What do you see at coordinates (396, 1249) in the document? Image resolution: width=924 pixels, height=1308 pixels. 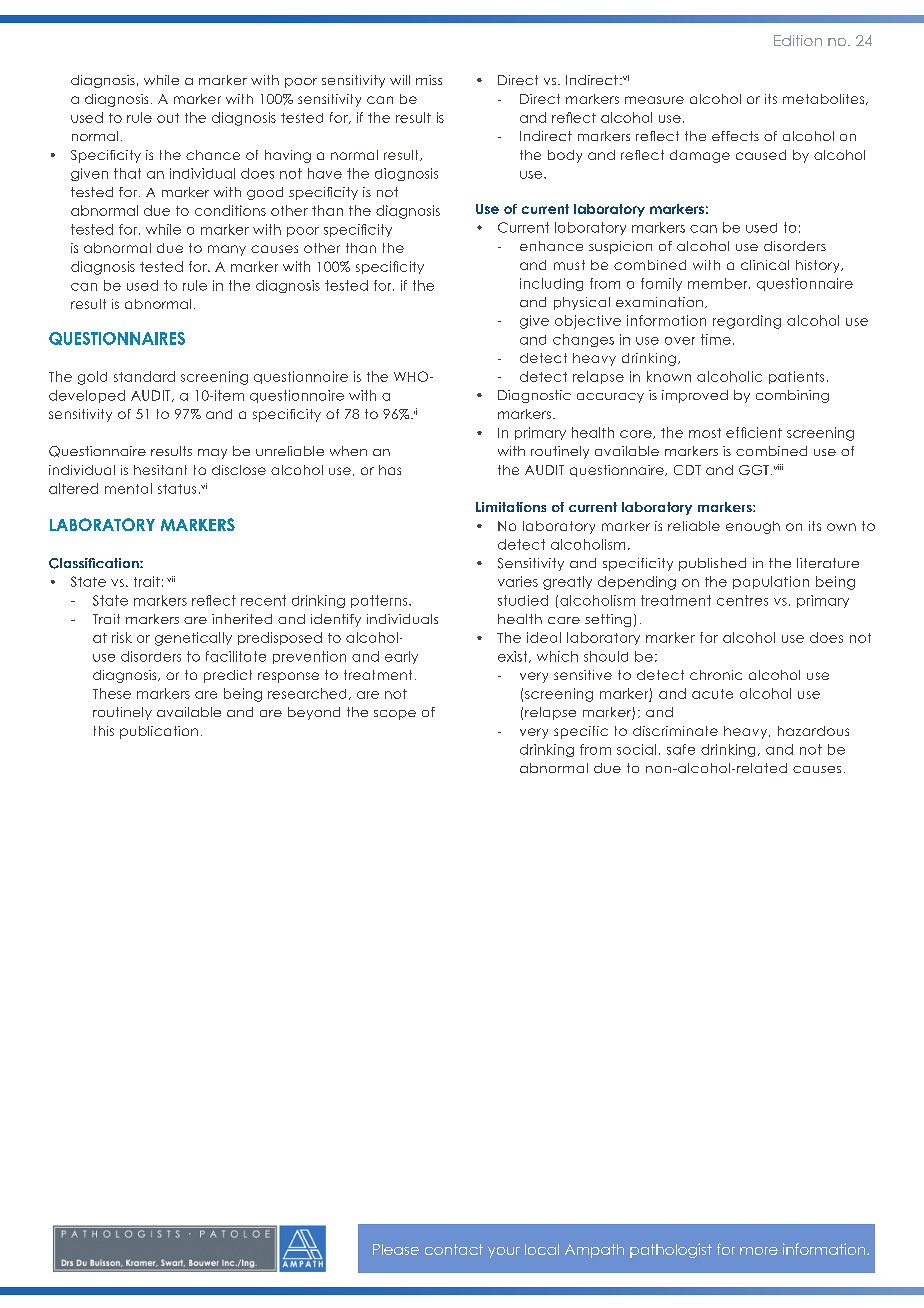 I see `Please` at bounding box center [396, 1249].
